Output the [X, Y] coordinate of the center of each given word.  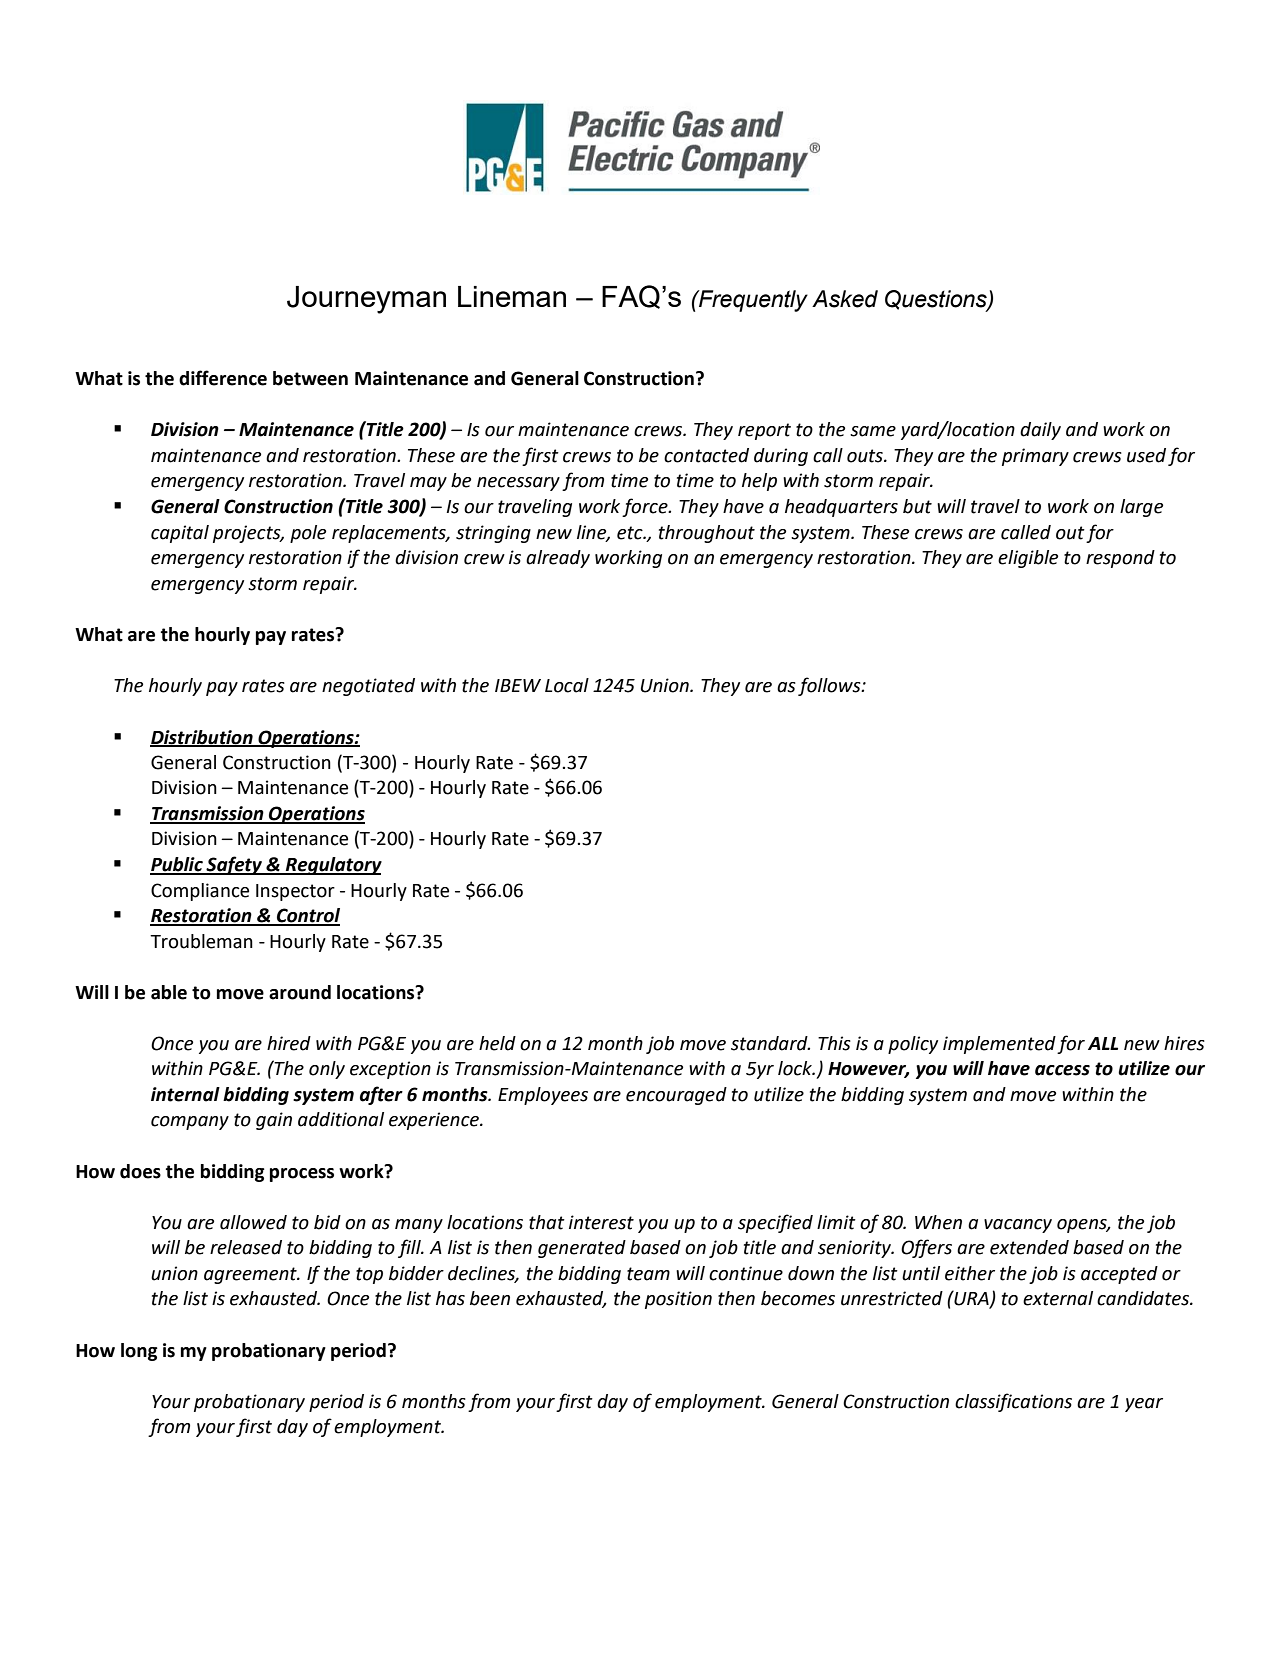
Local [567, 685]
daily [1040, 431]
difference [223, 378]
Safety [235, 865]
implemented [999, 1045]
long [139, 1352]
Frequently [752, 301]
